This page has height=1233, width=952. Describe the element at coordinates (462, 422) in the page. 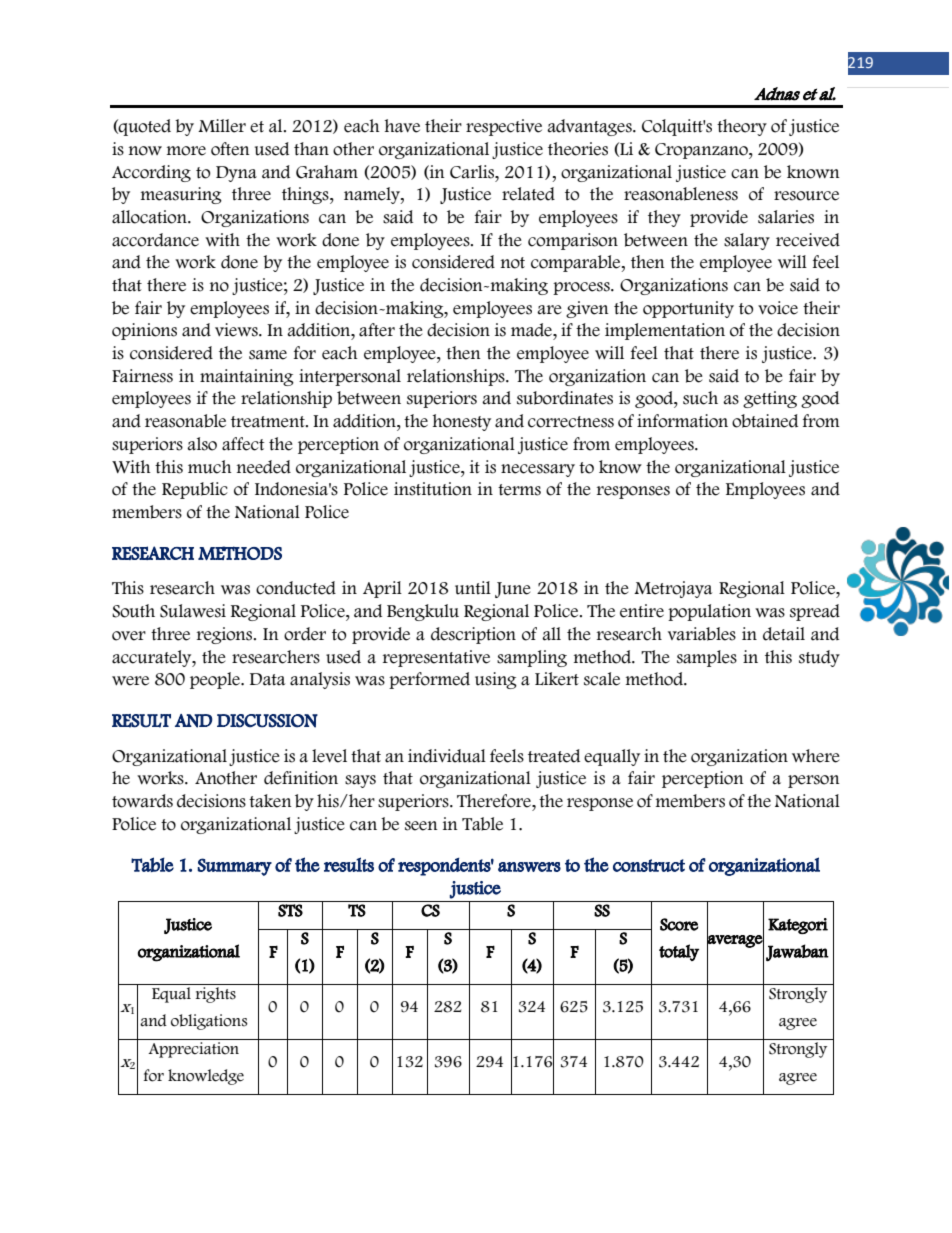

I see `honesty` at that location.
